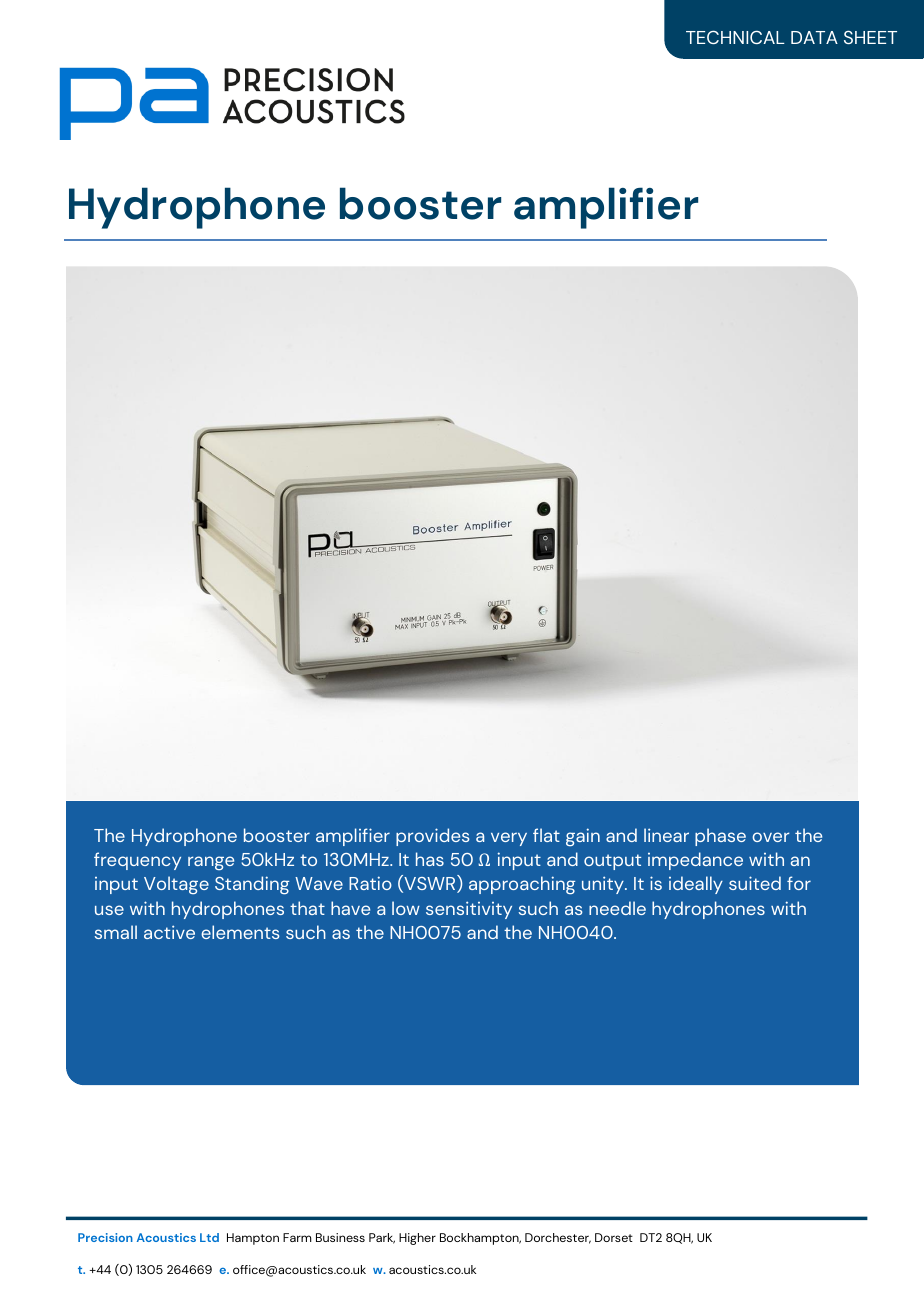 The height and width of the screenshot is (1308, 924). I want to click on Ltd, so click(209, 1237).
